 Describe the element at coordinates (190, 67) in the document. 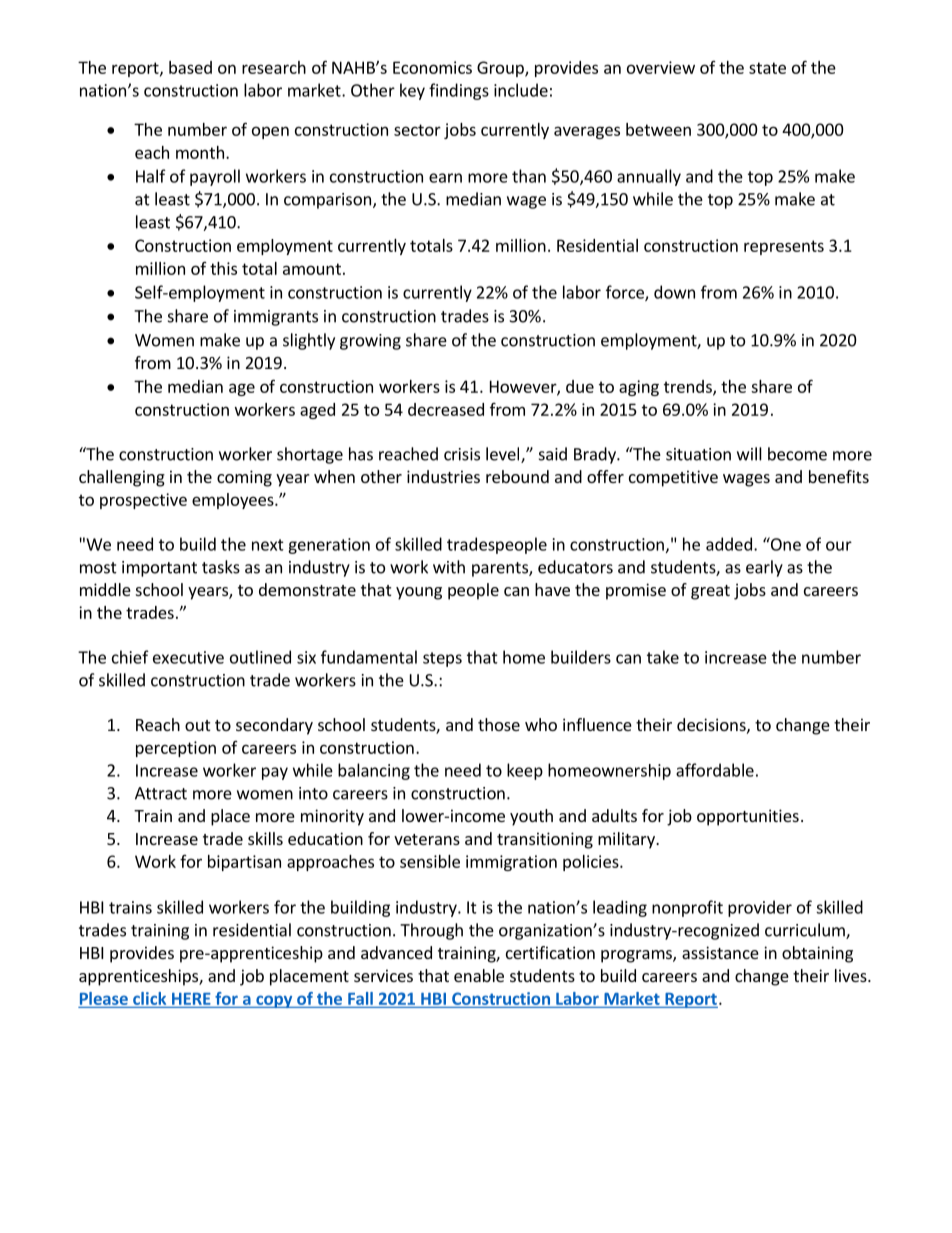

I see `based` at that location.
